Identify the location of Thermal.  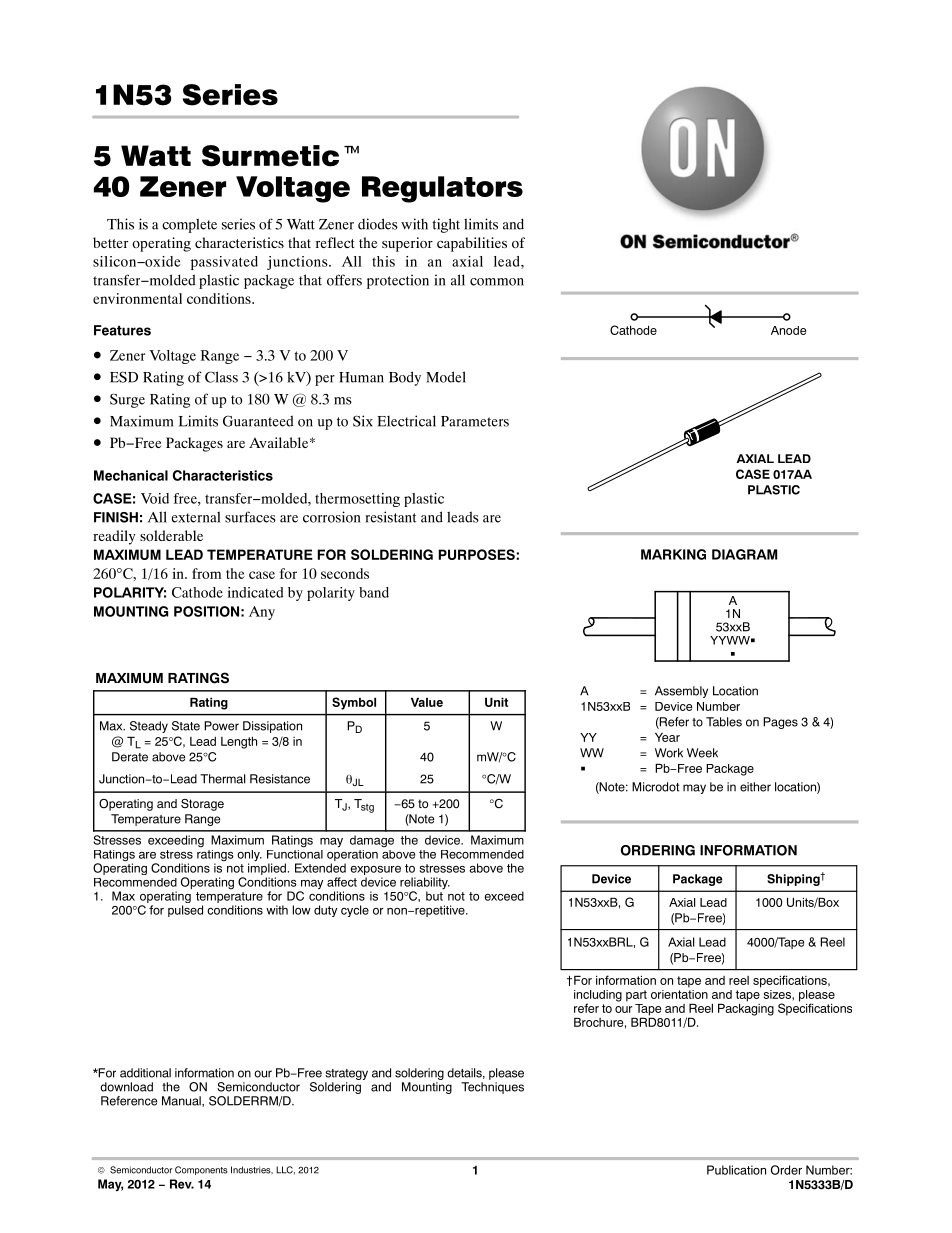
(222, 779).
